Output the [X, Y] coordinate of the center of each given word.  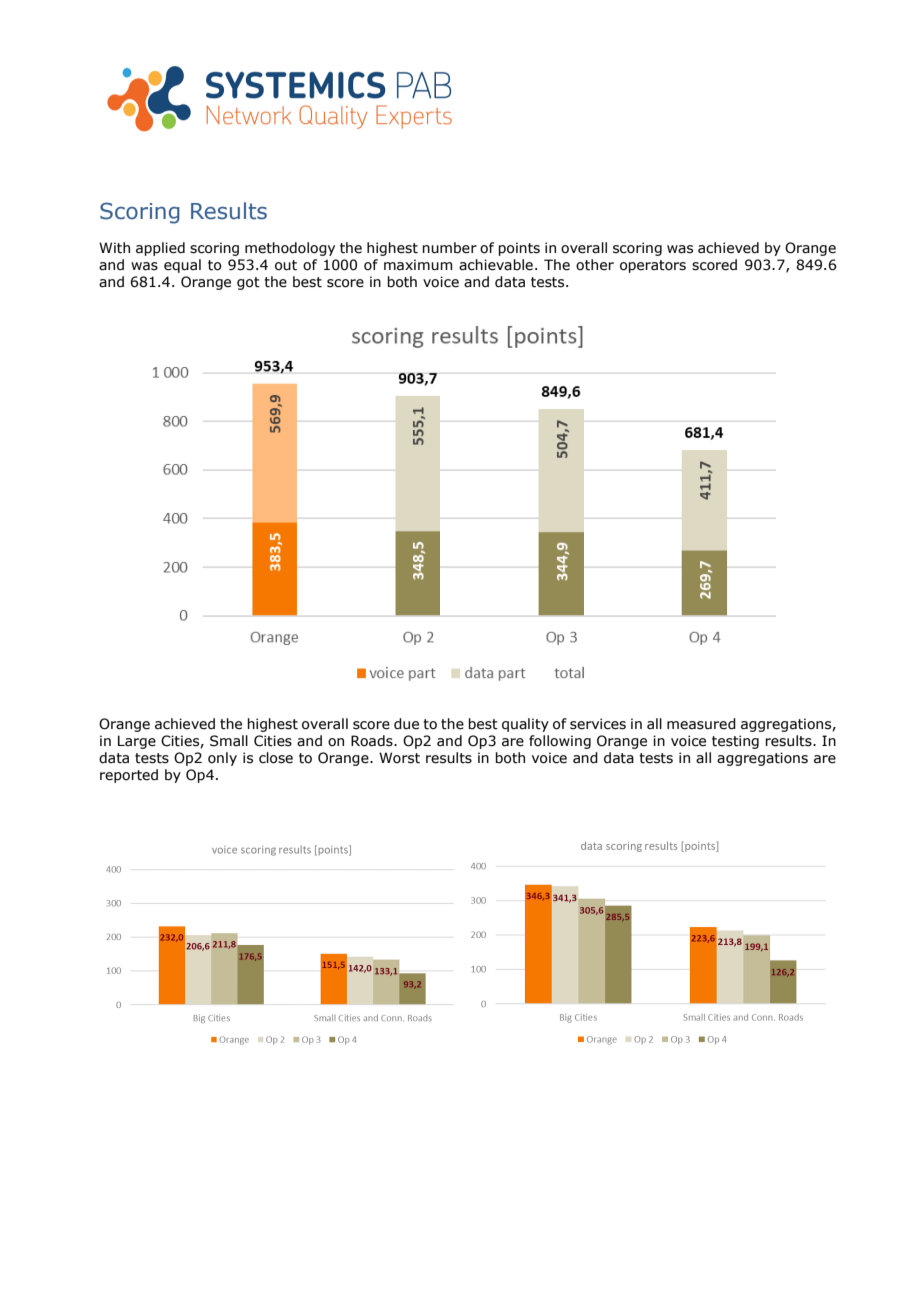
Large [137, 742]
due [406, 724]
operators [653, 266]
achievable [496, 265]
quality [525, 725]
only [222, 759]
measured [701, 724]
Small [229, 741]
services [598, 724]
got [248, 283]
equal [182, 266]
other [595, 265]
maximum [418, 265]
